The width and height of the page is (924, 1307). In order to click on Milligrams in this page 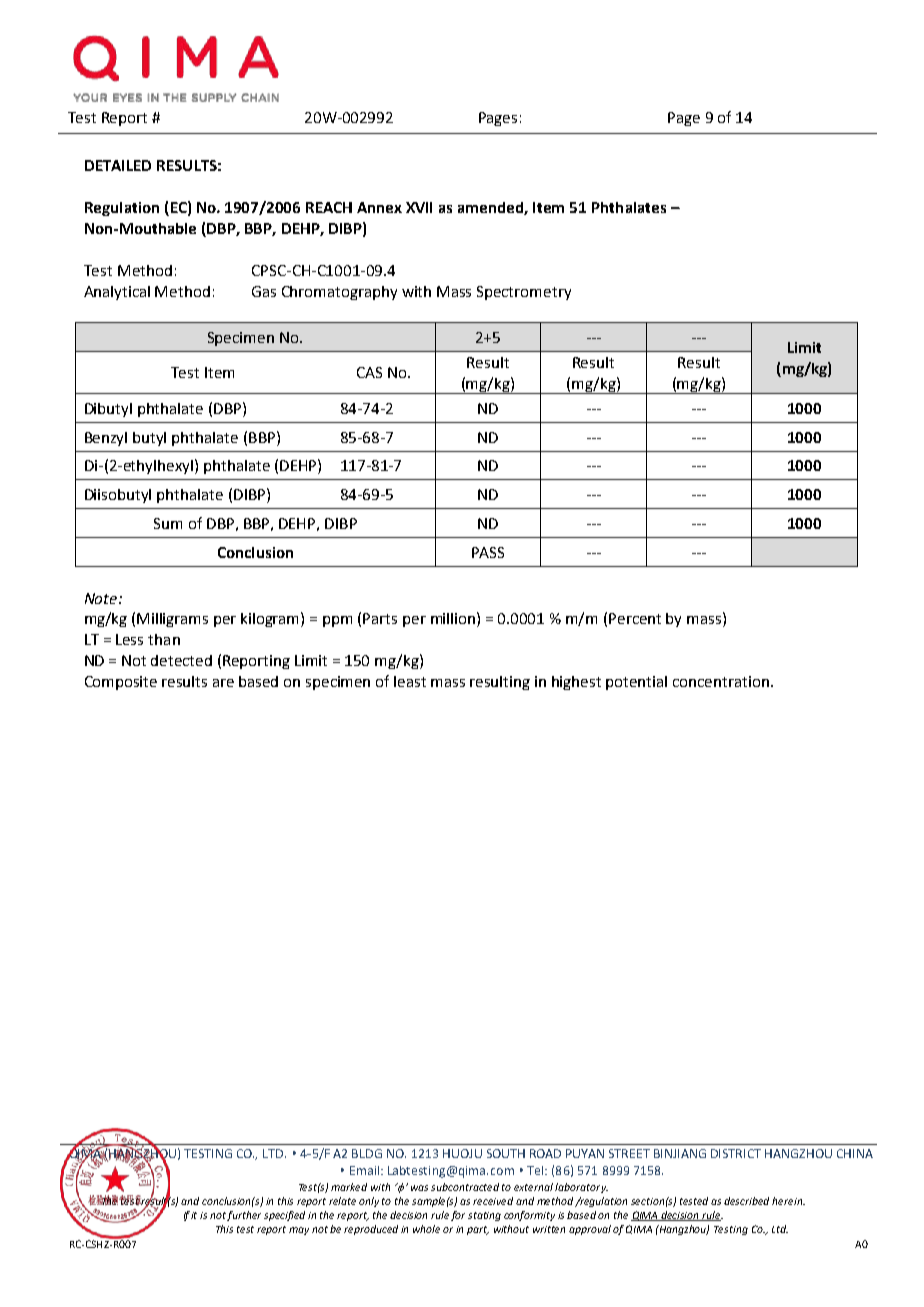, I will do `click(172, 620)`.
